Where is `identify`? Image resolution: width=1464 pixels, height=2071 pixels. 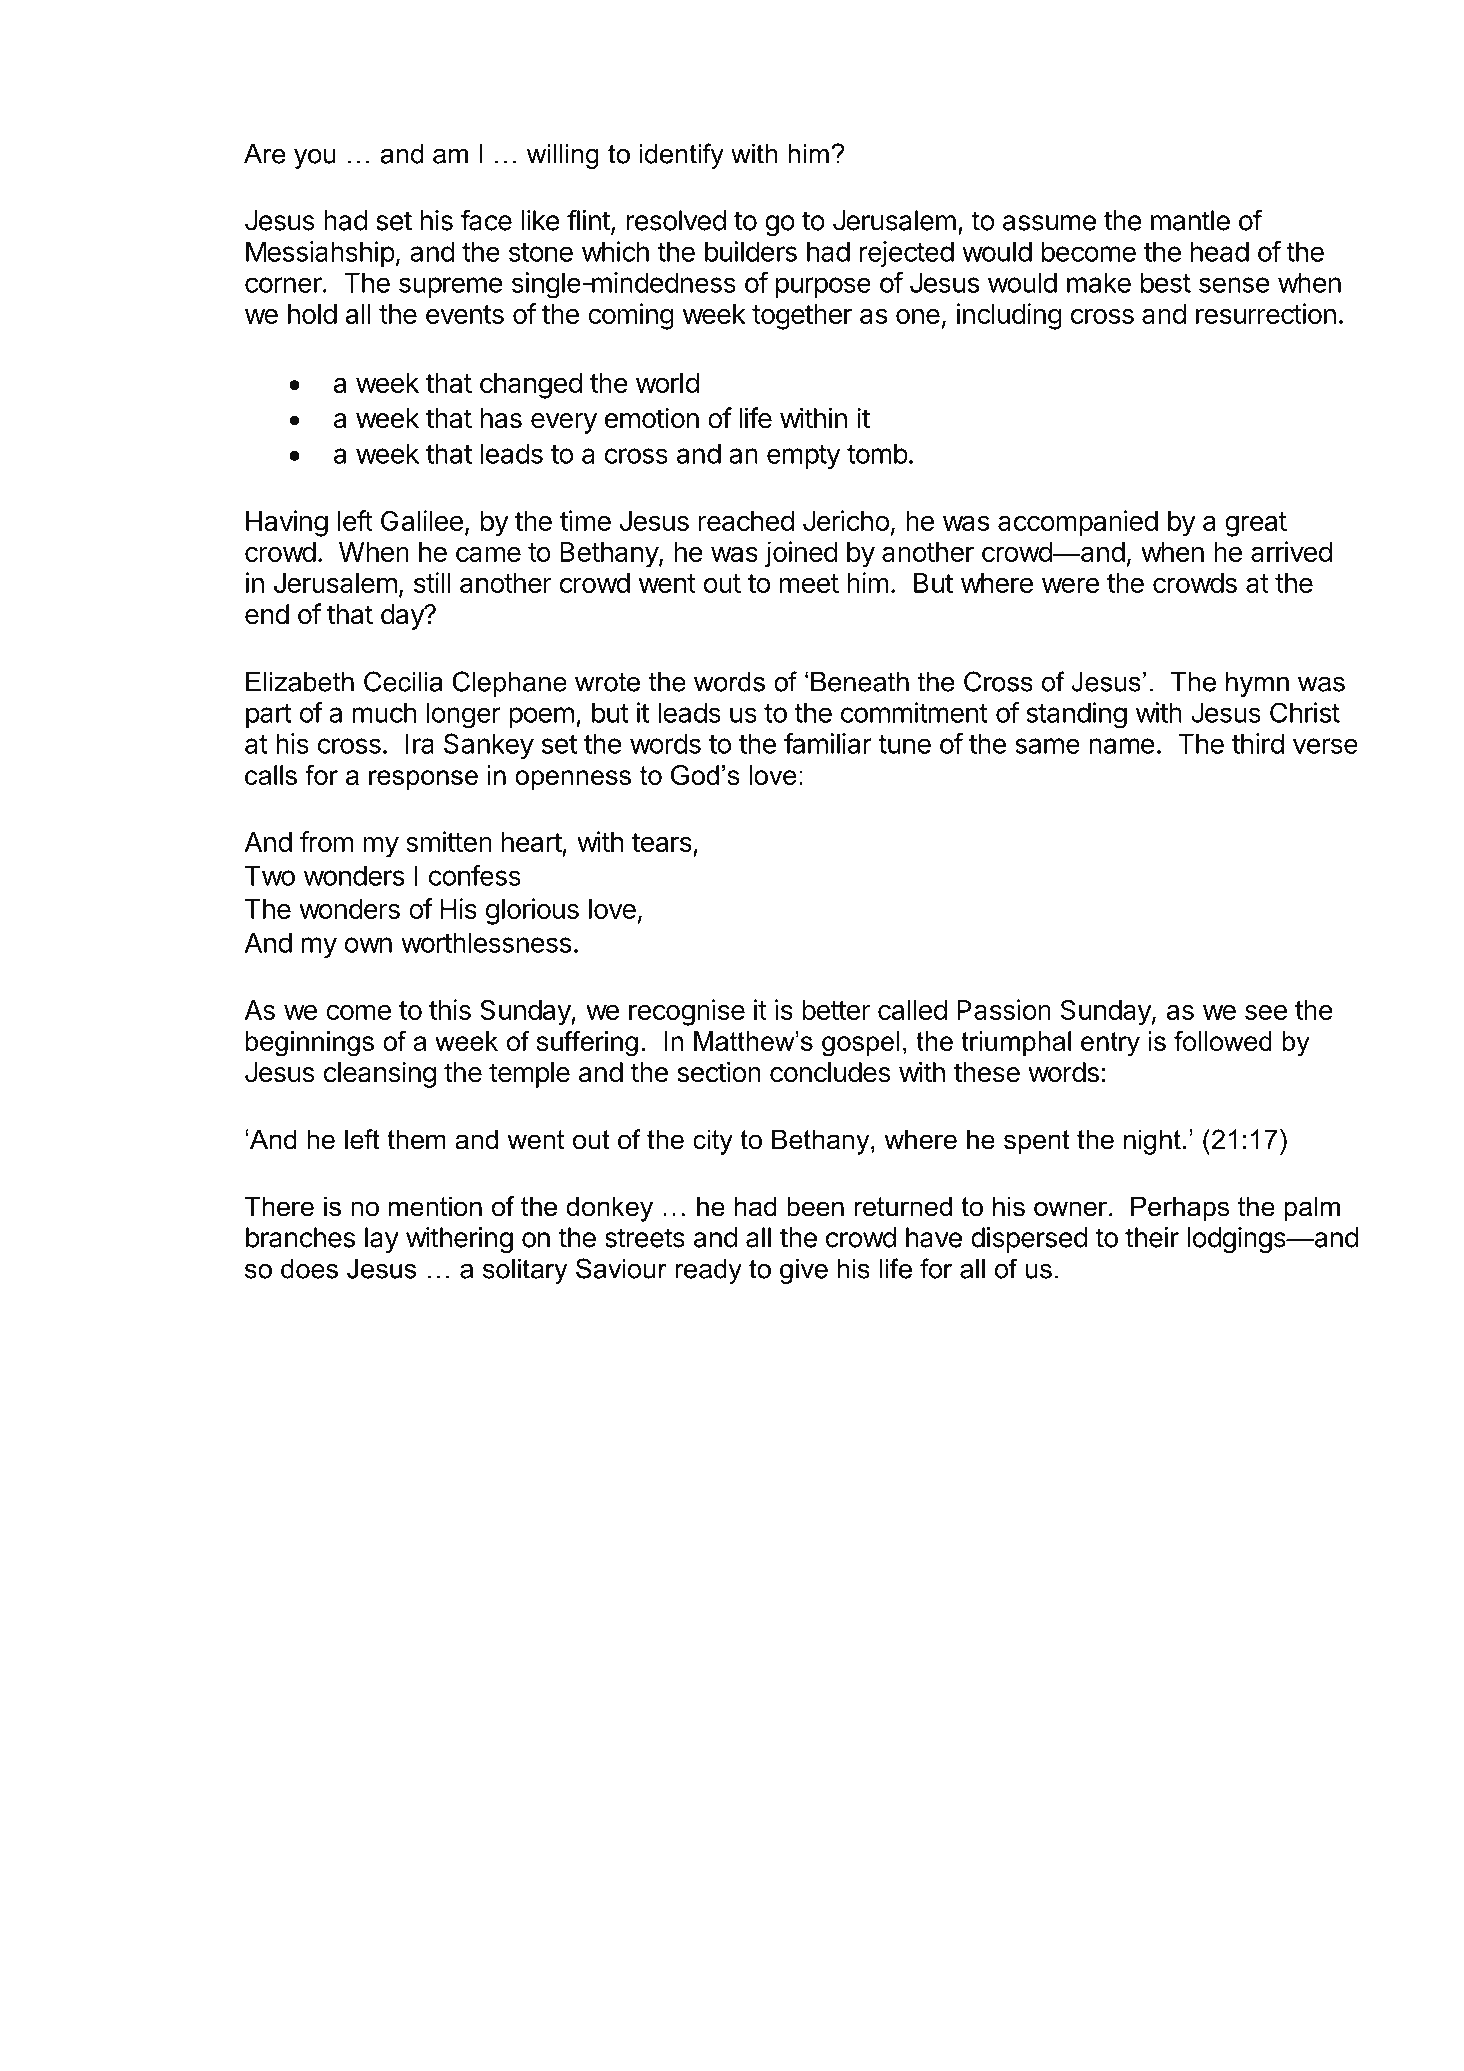 identify is located at coordinates (681, 156).
